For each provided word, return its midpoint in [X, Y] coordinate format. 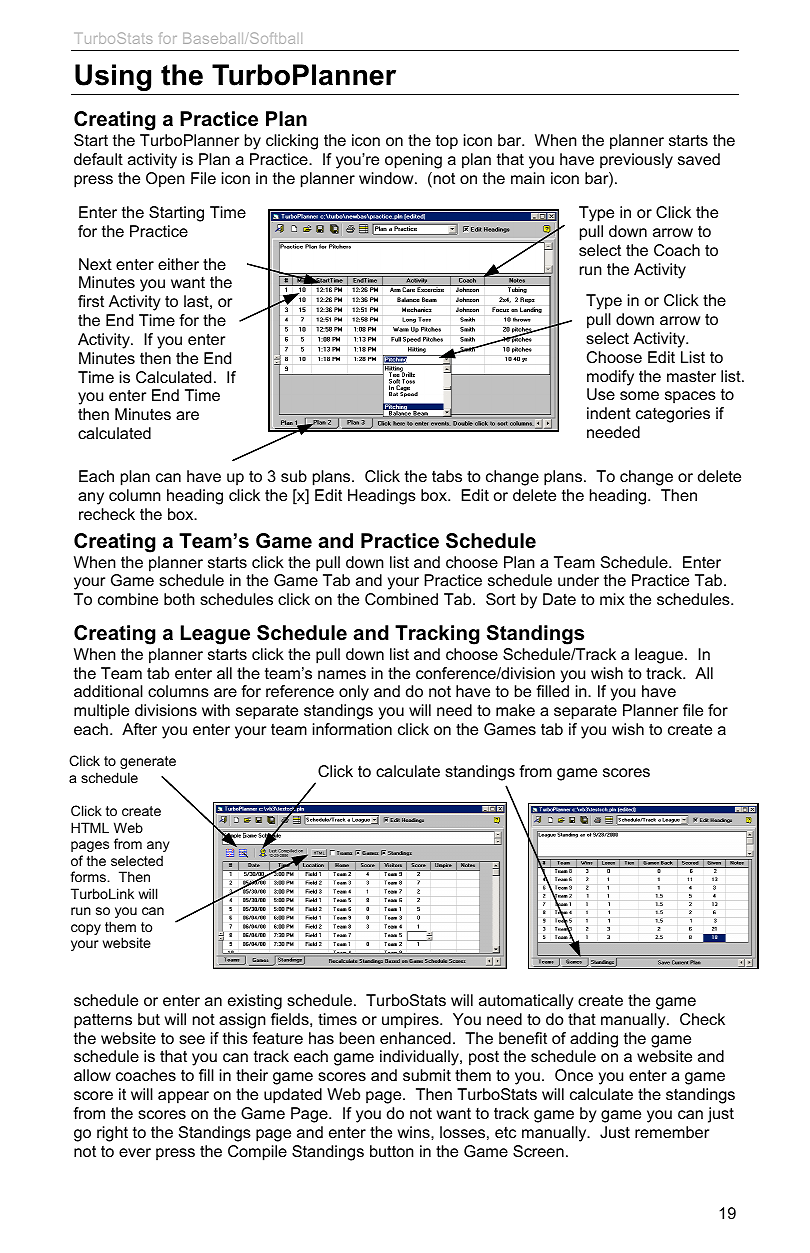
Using [113, 77]
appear [183, 1097]
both [179, 599]
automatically [526, 1002]
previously [636, 161]
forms [89, 876]
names [342, 674]
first [91, 301]
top [447, 142]
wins [415, 1132]
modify [610, 378]
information [352, 729]
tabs [447, 476]
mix [612, 599]
